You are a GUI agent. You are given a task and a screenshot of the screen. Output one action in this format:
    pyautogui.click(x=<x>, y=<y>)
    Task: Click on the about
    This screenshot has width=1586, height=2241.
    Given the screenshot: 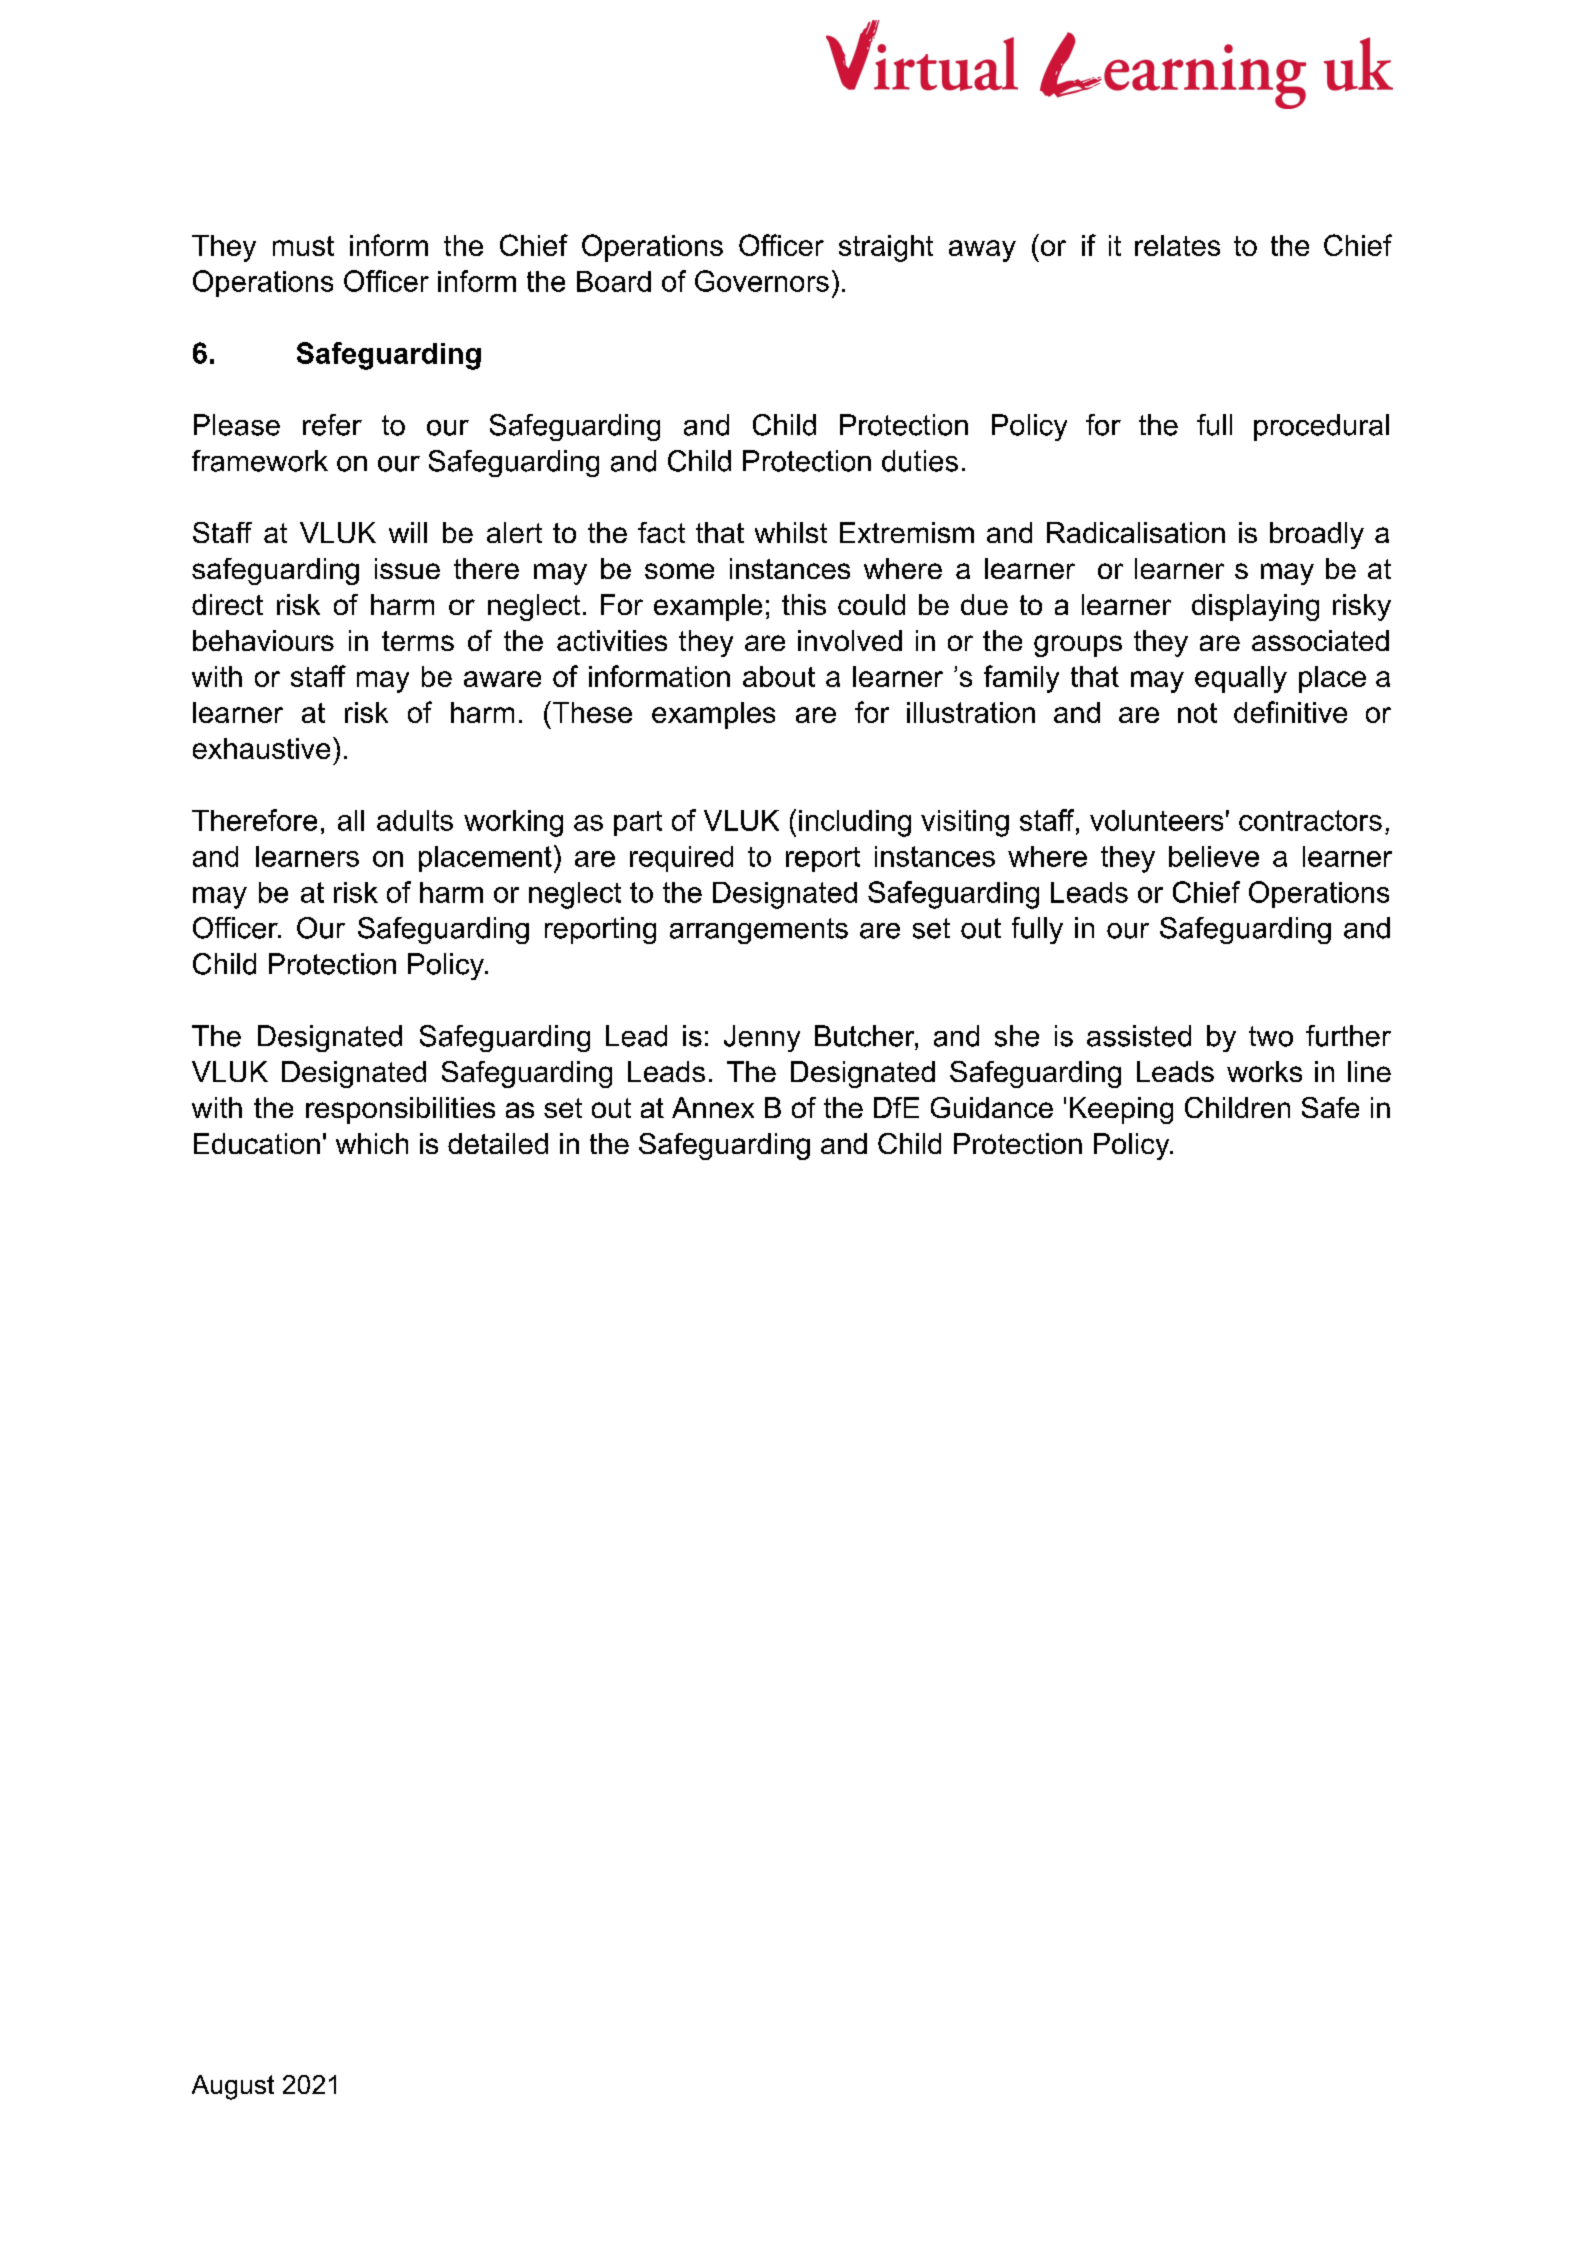 What is the action you would take?
    pyautogui.click(x=779, y=676)
